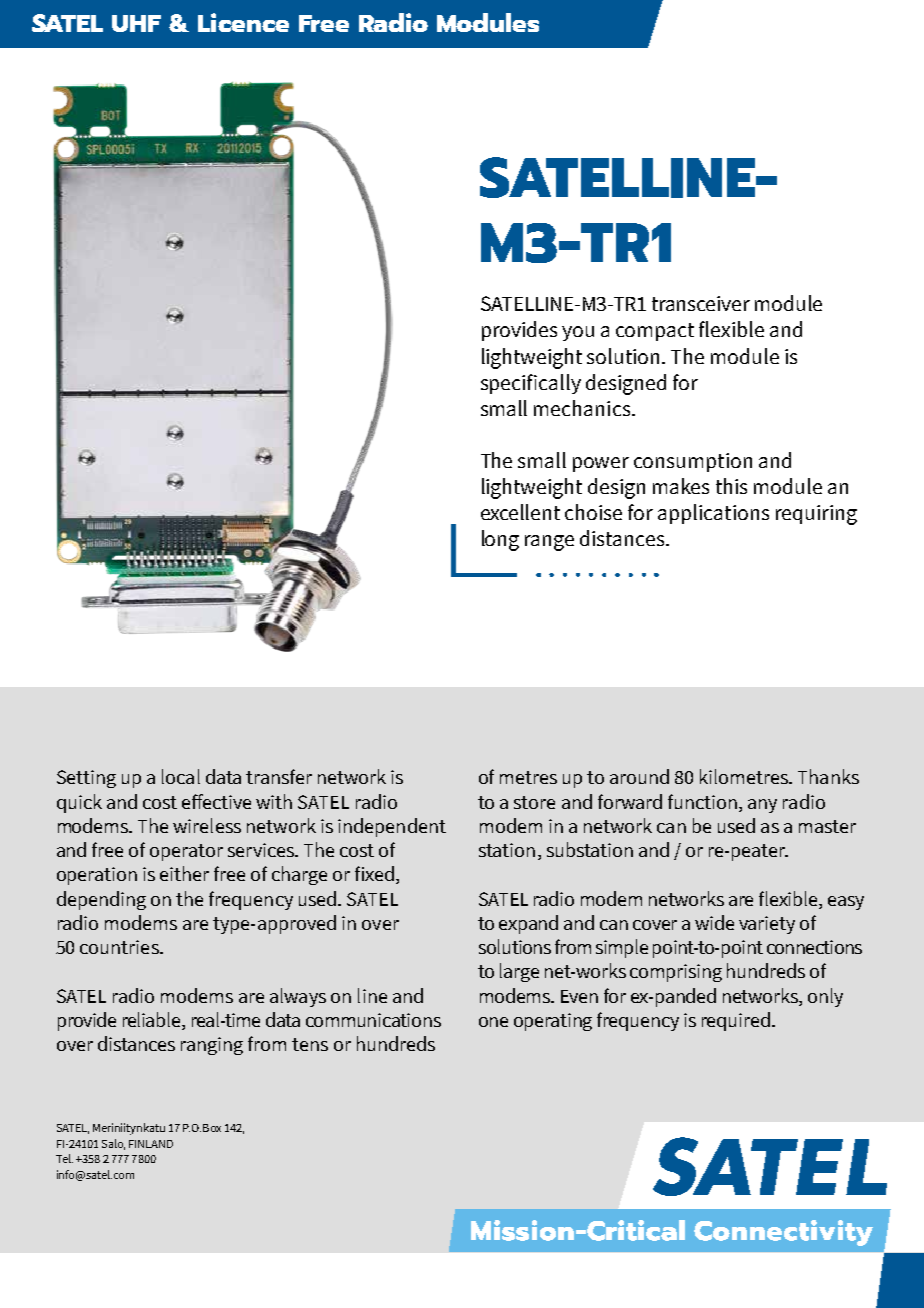 This image has width=924, height=1308. What do you see at coordinates (151, 1144) in the image?
I see `FINLAND` at bounding box center [151, 1144].
